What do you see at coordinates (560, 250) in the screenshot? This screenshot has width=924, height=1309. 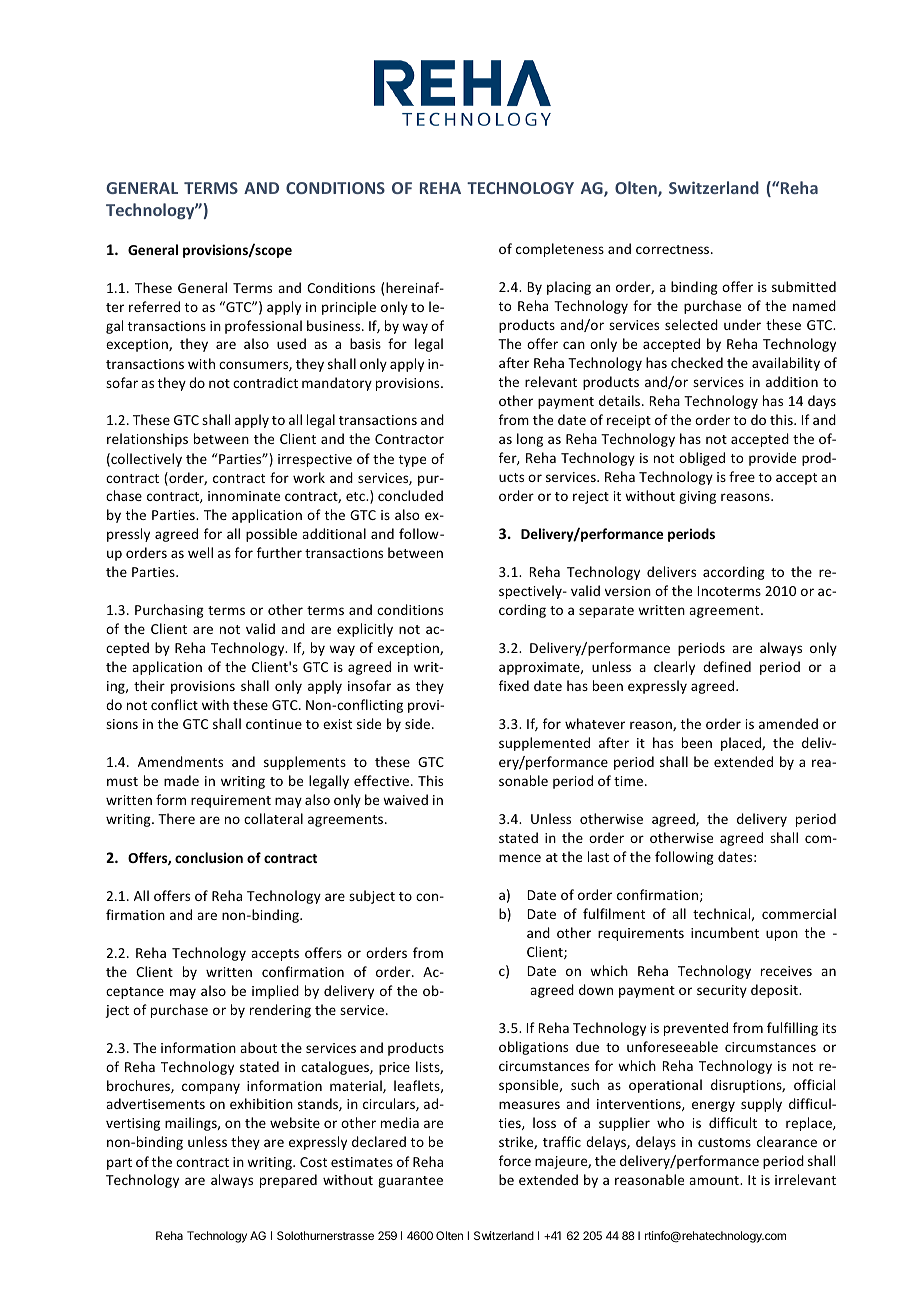 I see `completeness` at bounding box center [560, 250].
